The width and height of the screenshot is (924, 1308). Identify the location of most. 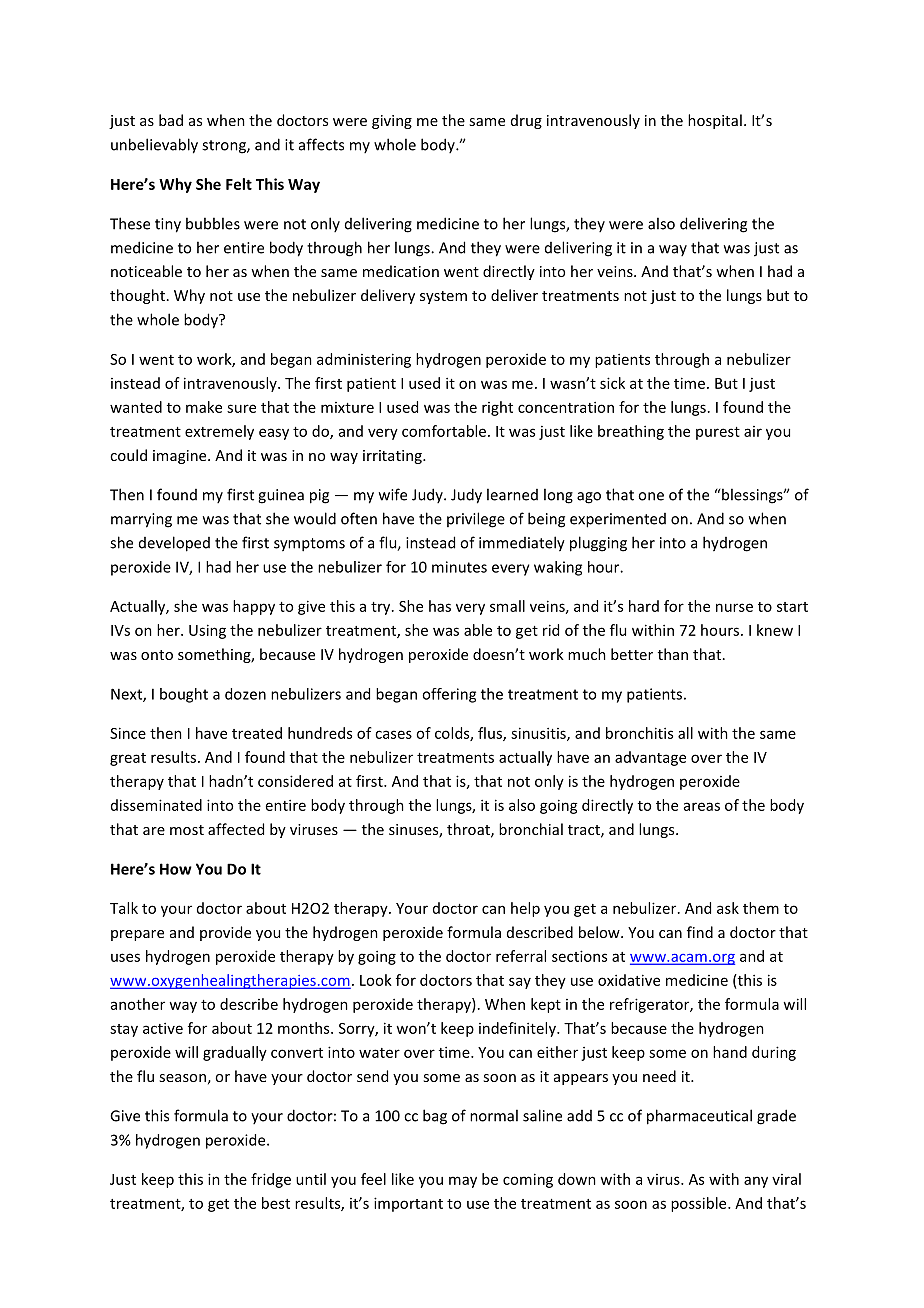
(187, 830).
